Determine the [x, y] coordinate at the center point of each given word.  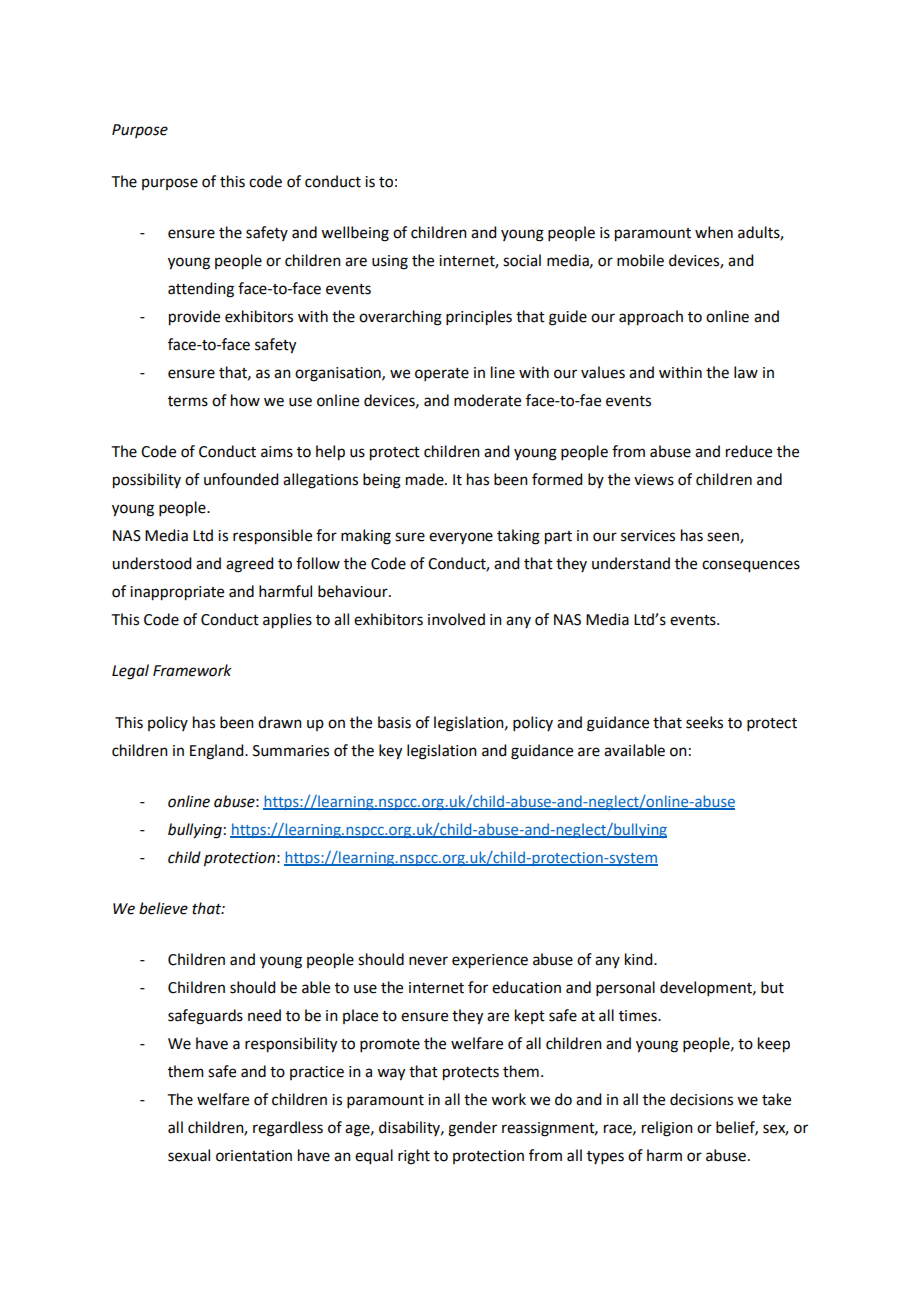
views [654, 480]
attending [201, 290]
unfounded [241, 479]
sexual [189, 1155]
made [426, 479]
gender [472, 1129]
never [428, 961]
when [714, 232]
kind [640, 959]
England [218, 752]
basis [394, 722]
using [390, 262]
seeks [704, 722]
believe [163, 908]
